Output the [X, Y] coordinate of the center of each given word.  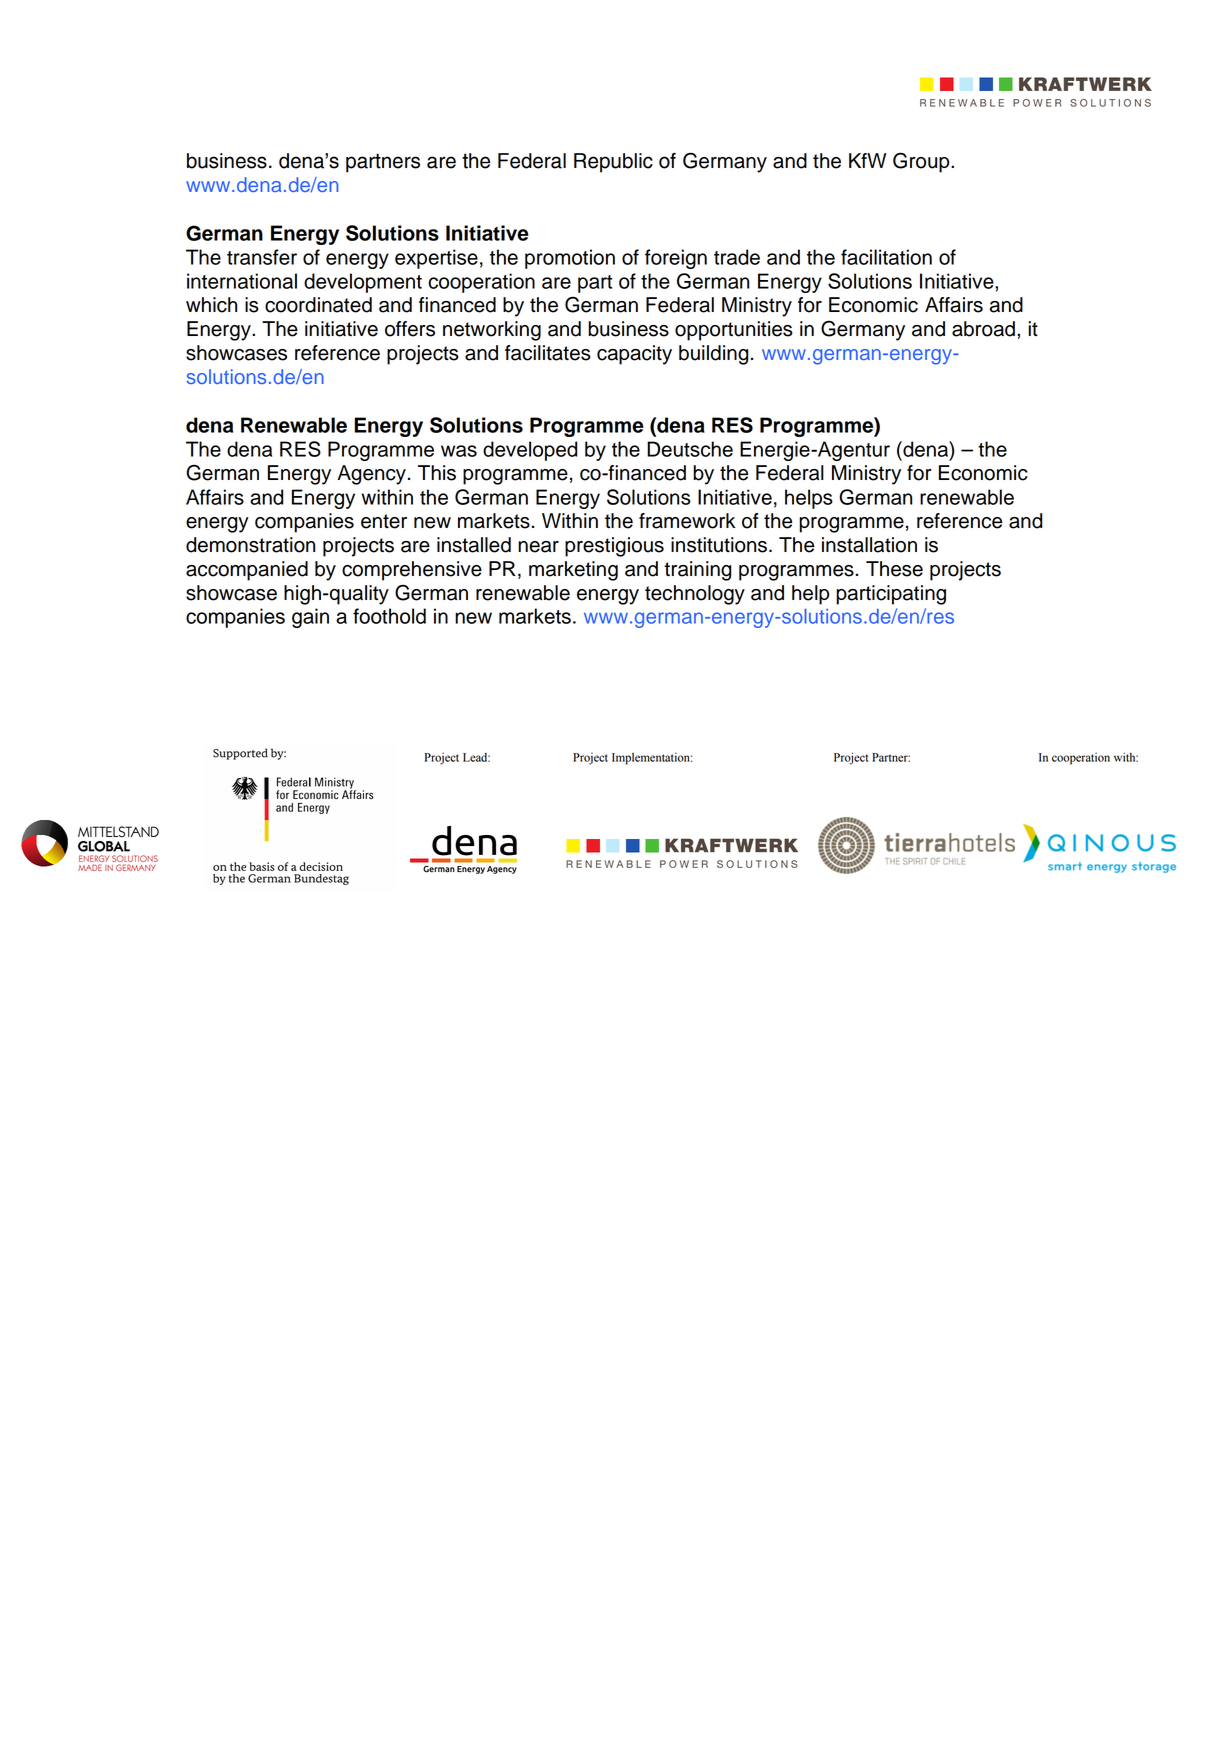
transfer [262, 257]
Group [922, 162]
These [894, 569]
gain [310, 618]
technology [695, 595]
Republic [613, 163]
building [713, 355]
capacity [634, 355]
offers [410, 329]
